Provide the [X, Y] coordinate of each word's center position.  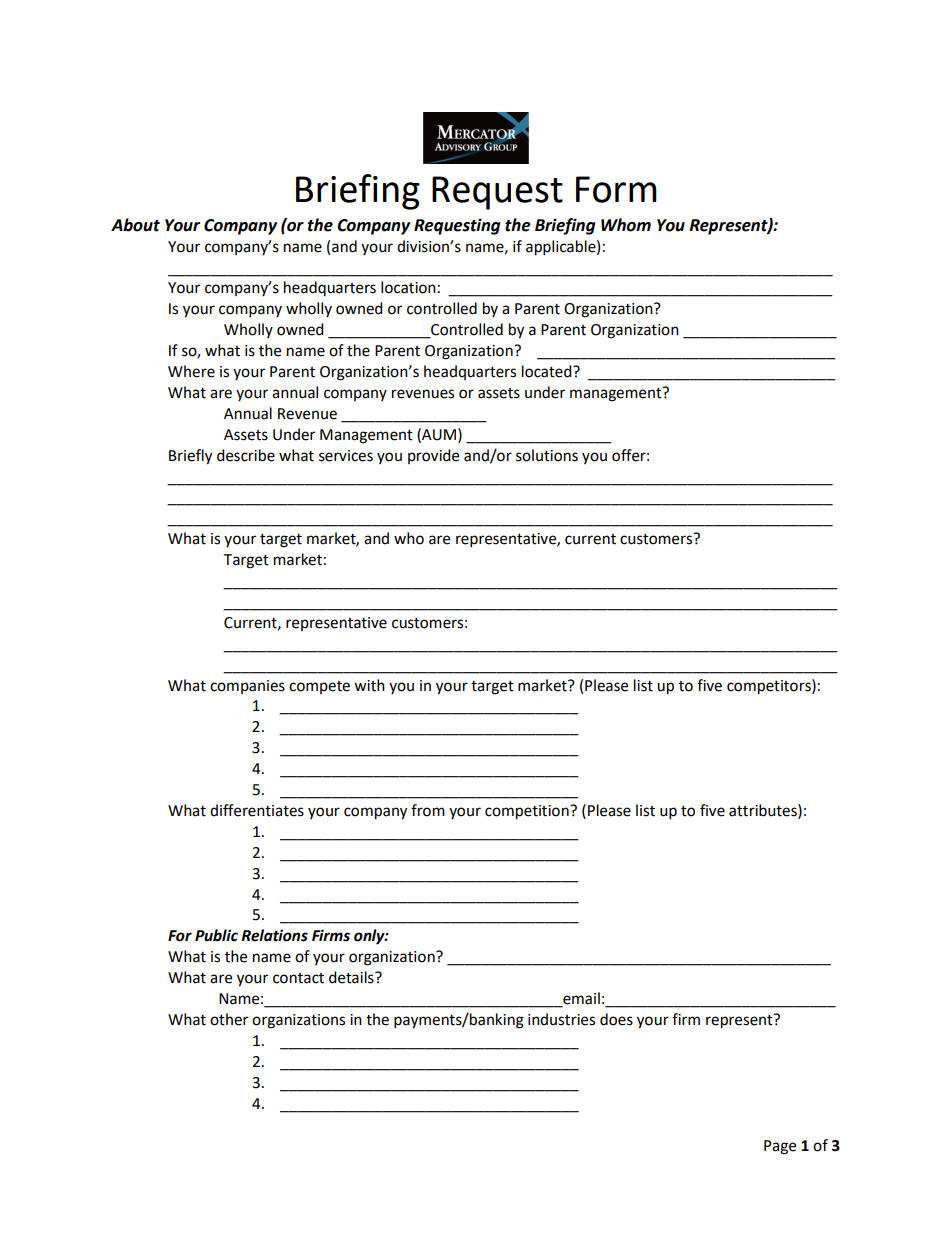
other [229, 1019]
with [369, 685]
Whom [626, 225]
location [408, 287]
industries [561, 1019]
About [135, 225]
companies [247, 687]
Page [780, 1147]
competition [528, 812]
